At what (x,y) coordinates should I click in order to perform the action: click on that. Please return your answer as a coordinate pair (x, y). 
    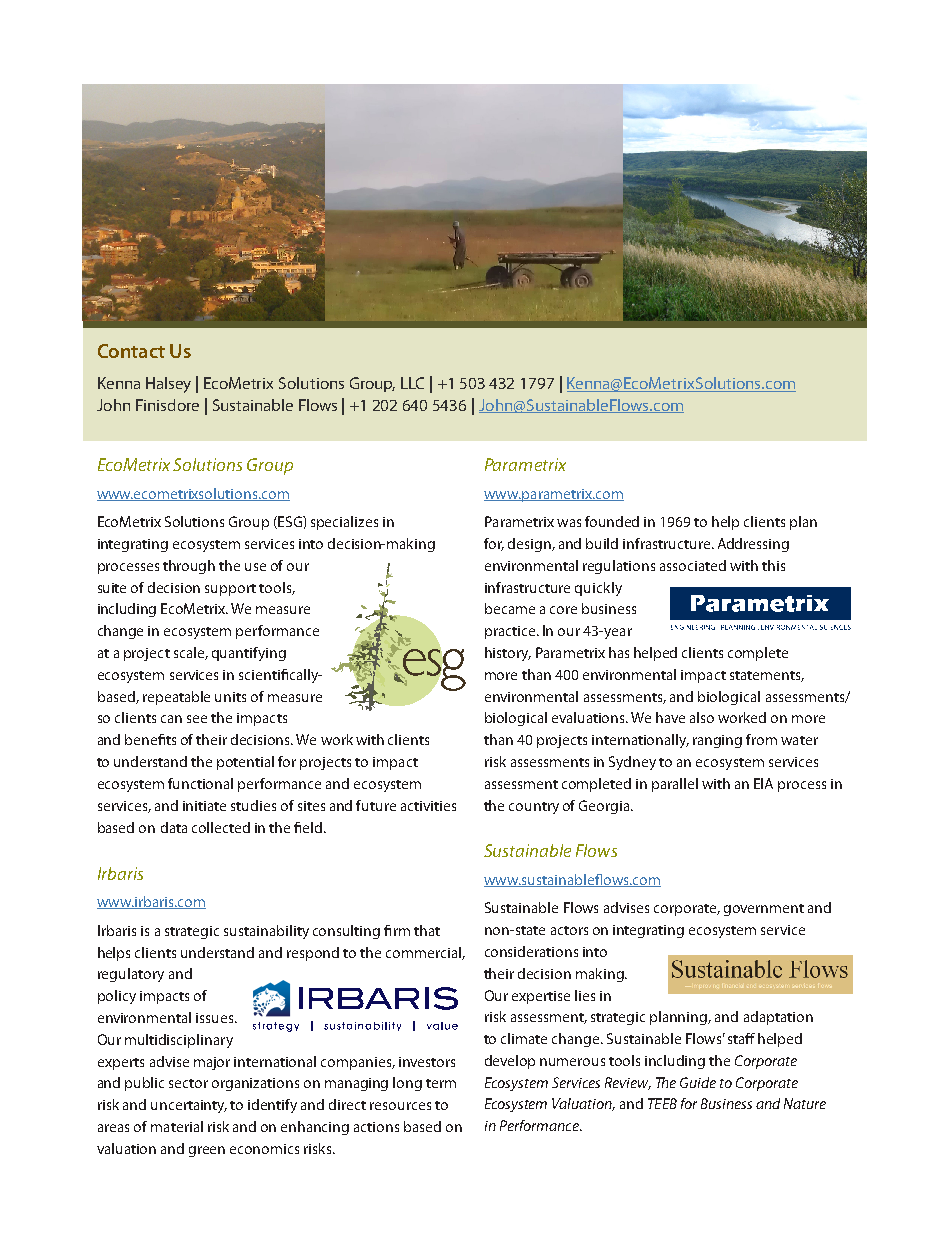
    Looking at the image, I should click on (427, 930).
